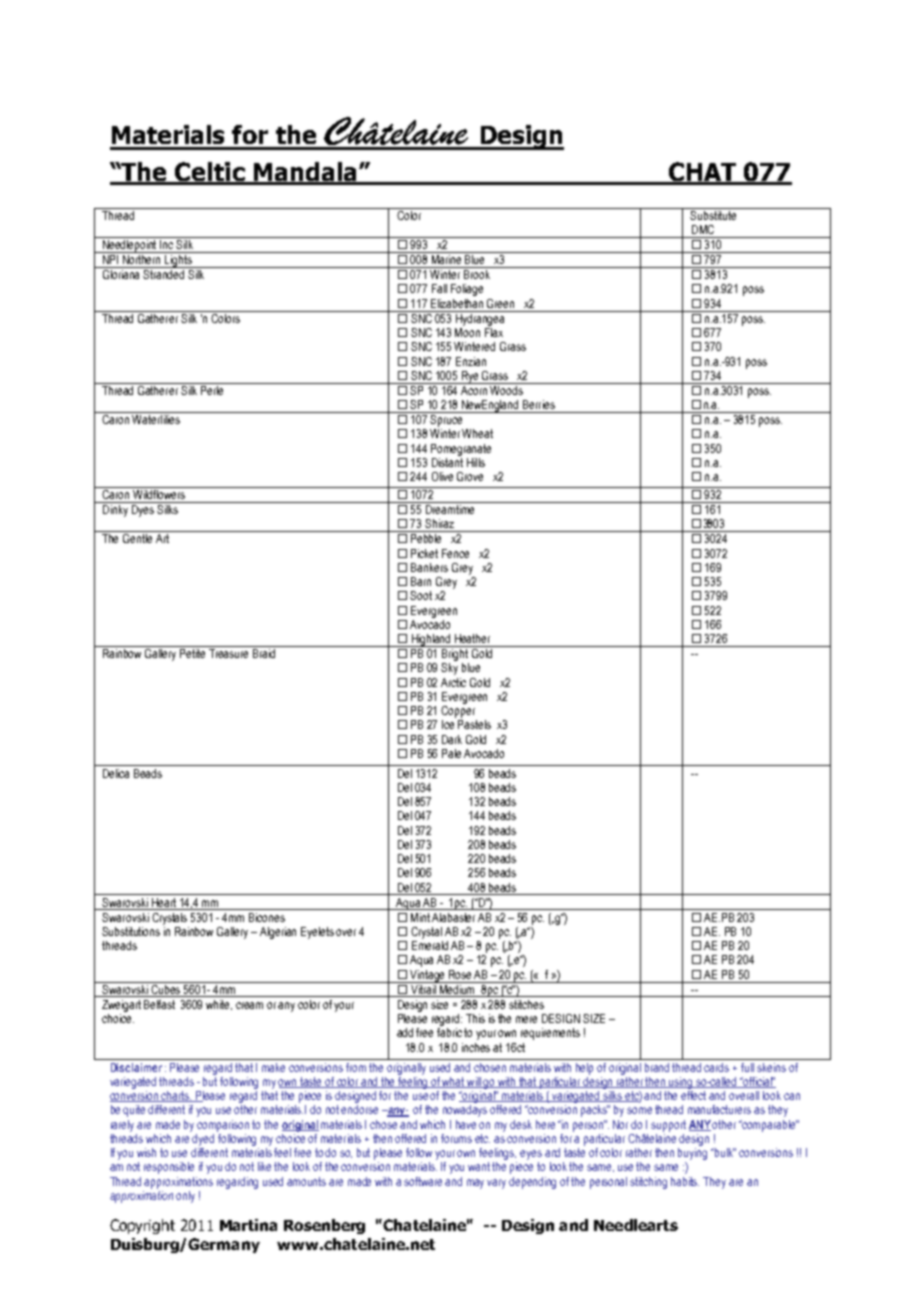 The image size is (924, 1308). What do you see at coordinates (714, 214) in the page?
I see `Substitute` at bounding box center [714, 214].
